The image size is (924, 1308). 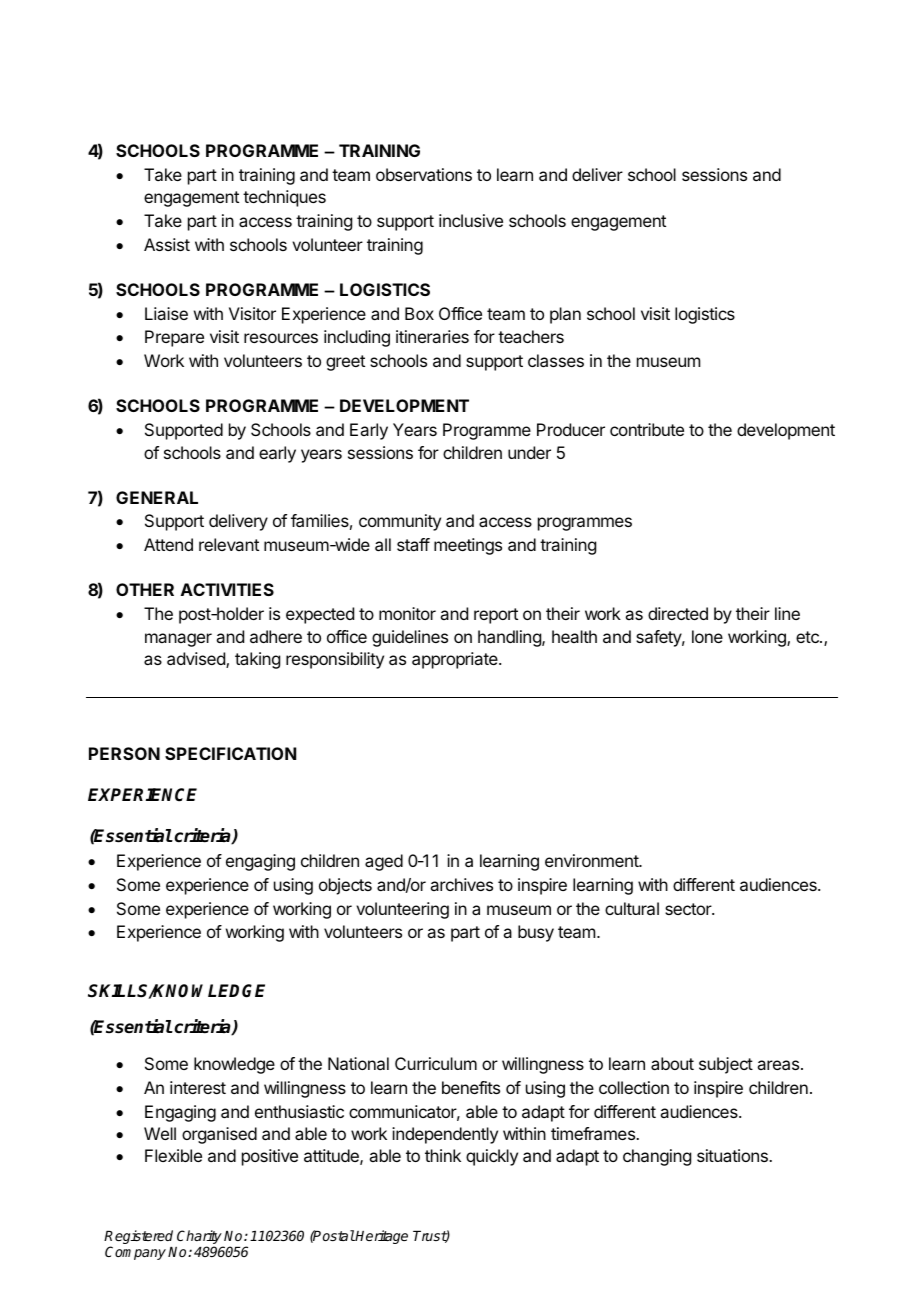 What do you see at coordinates (230, 753) in the page?
I see `SPECIFICATION` at bounding box center [230, 753].
